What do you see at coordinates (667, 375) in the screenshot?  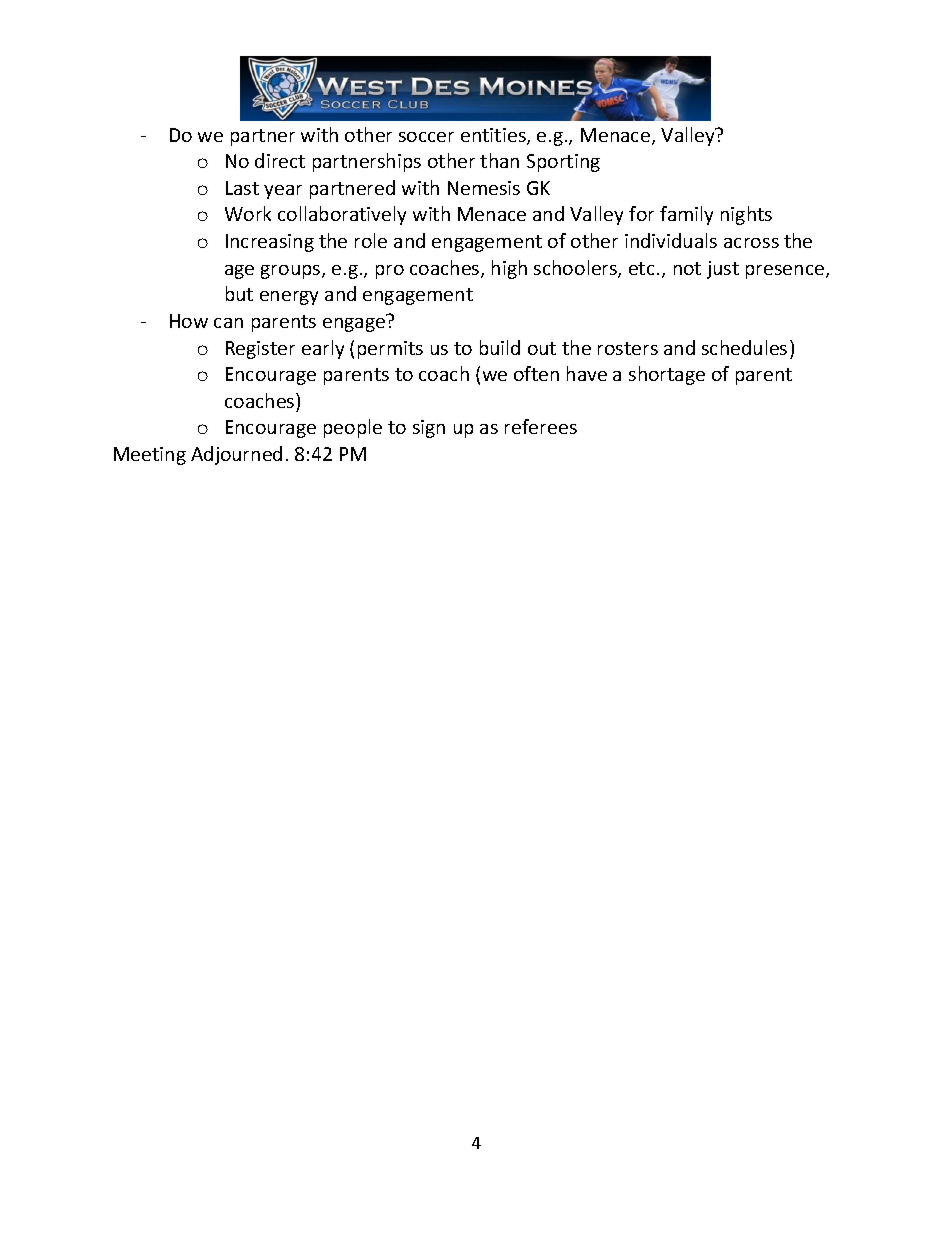 I see `shortage` at bounding box center [667, 375].
